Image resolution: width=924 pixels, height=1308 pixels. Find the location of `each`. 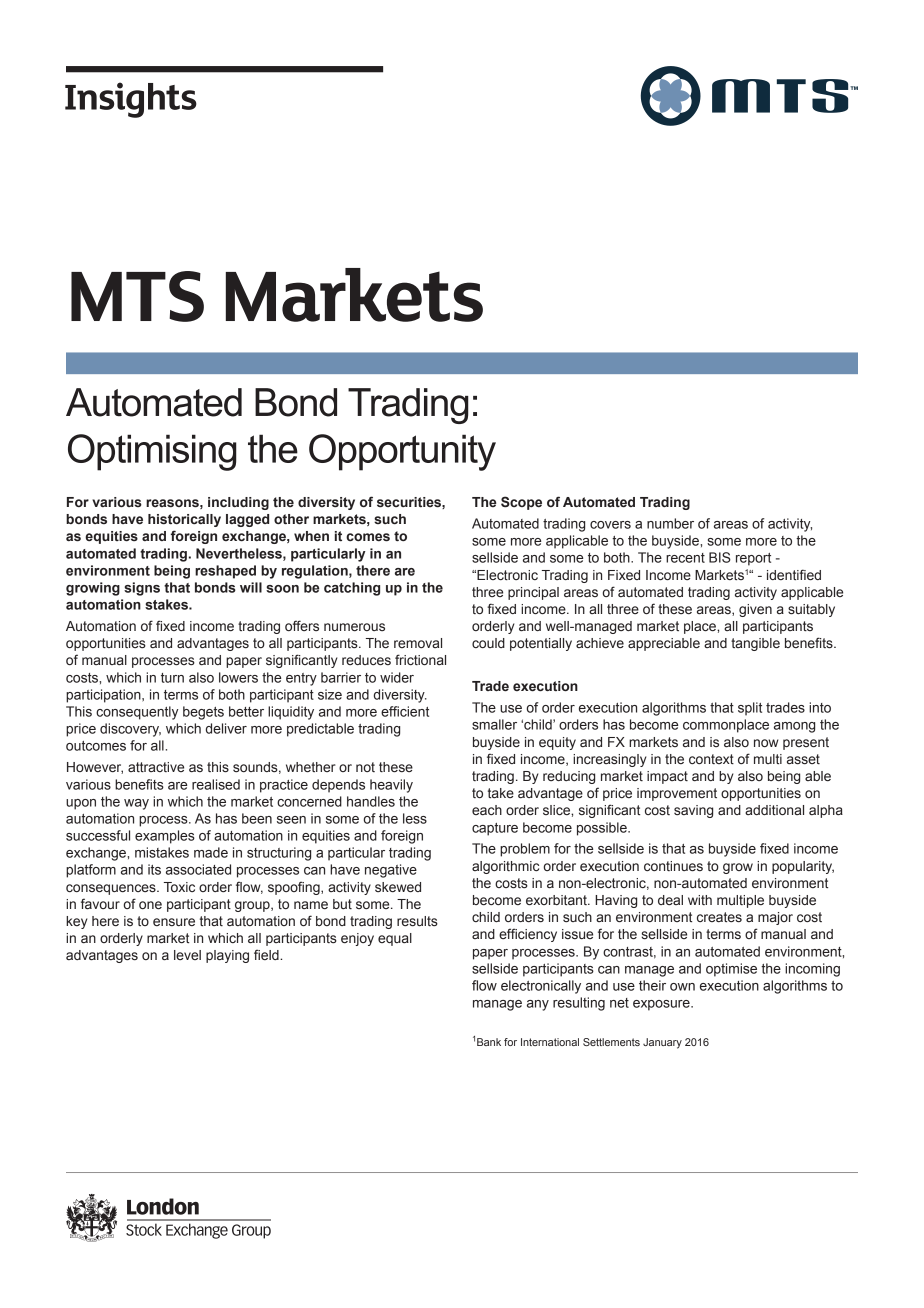

each is located at coordinates (487, 810).
